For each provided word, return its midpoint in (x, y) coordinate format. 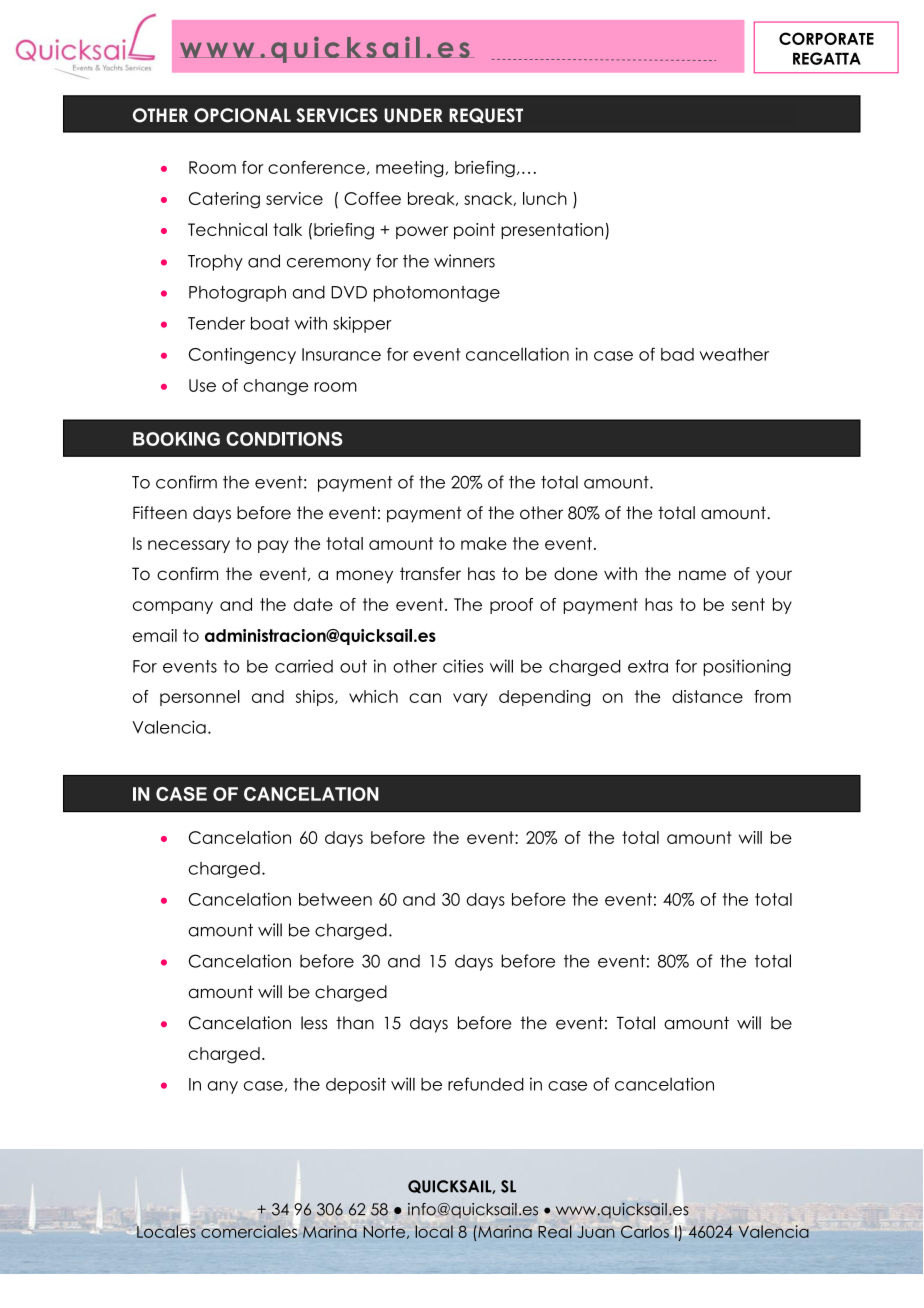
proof (511, 606)
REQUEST (486, 115)
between (335, 899)
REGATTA (827, 58)
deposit (356, 1085)
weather (734, 354)
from (772, 696)
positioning (747, 667)
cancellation (517, 354)
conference (316, 167)
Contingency (242, 356)
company (173, 607)
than (355, 1023)
